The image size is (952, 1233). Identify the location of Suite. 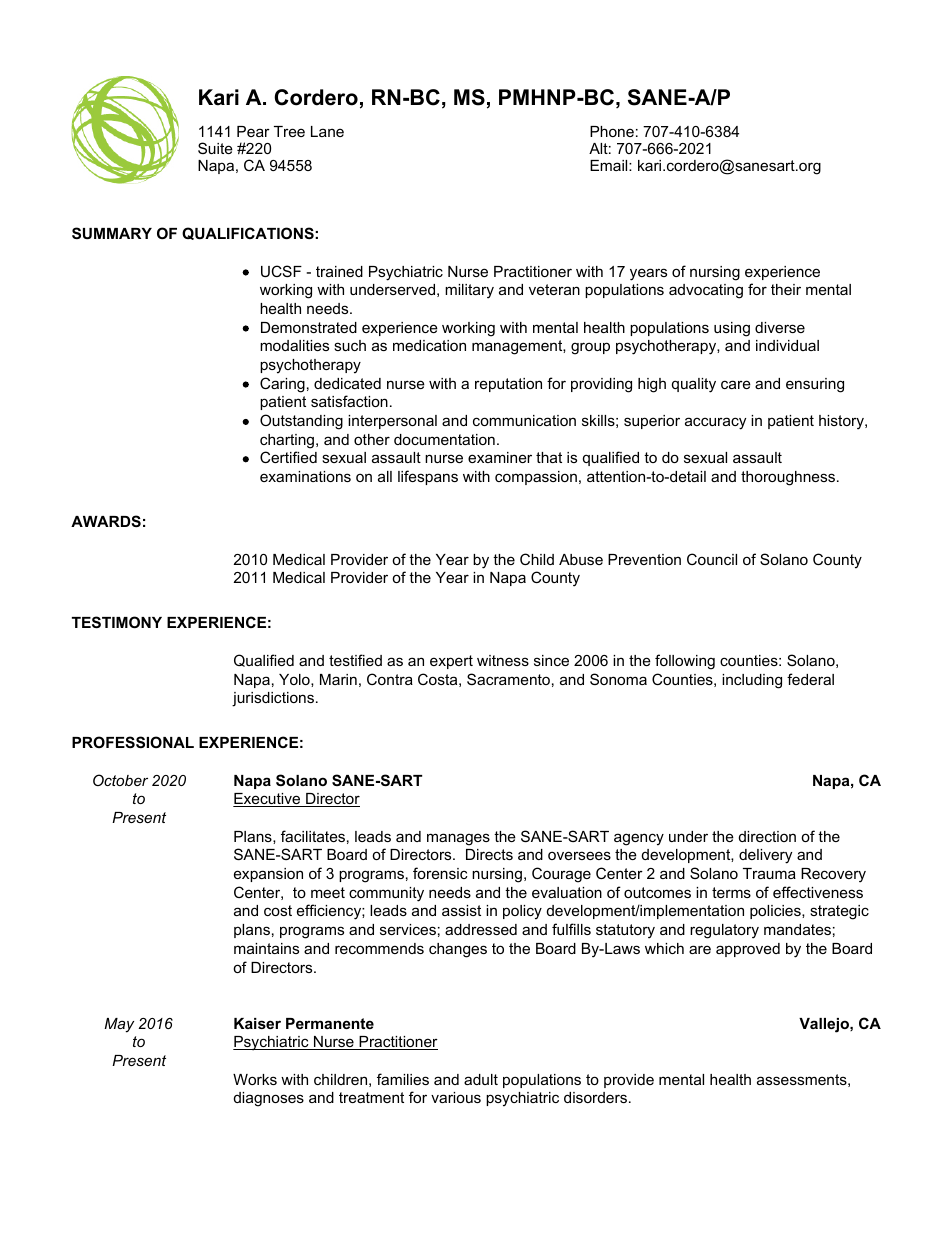
(215, 148).
